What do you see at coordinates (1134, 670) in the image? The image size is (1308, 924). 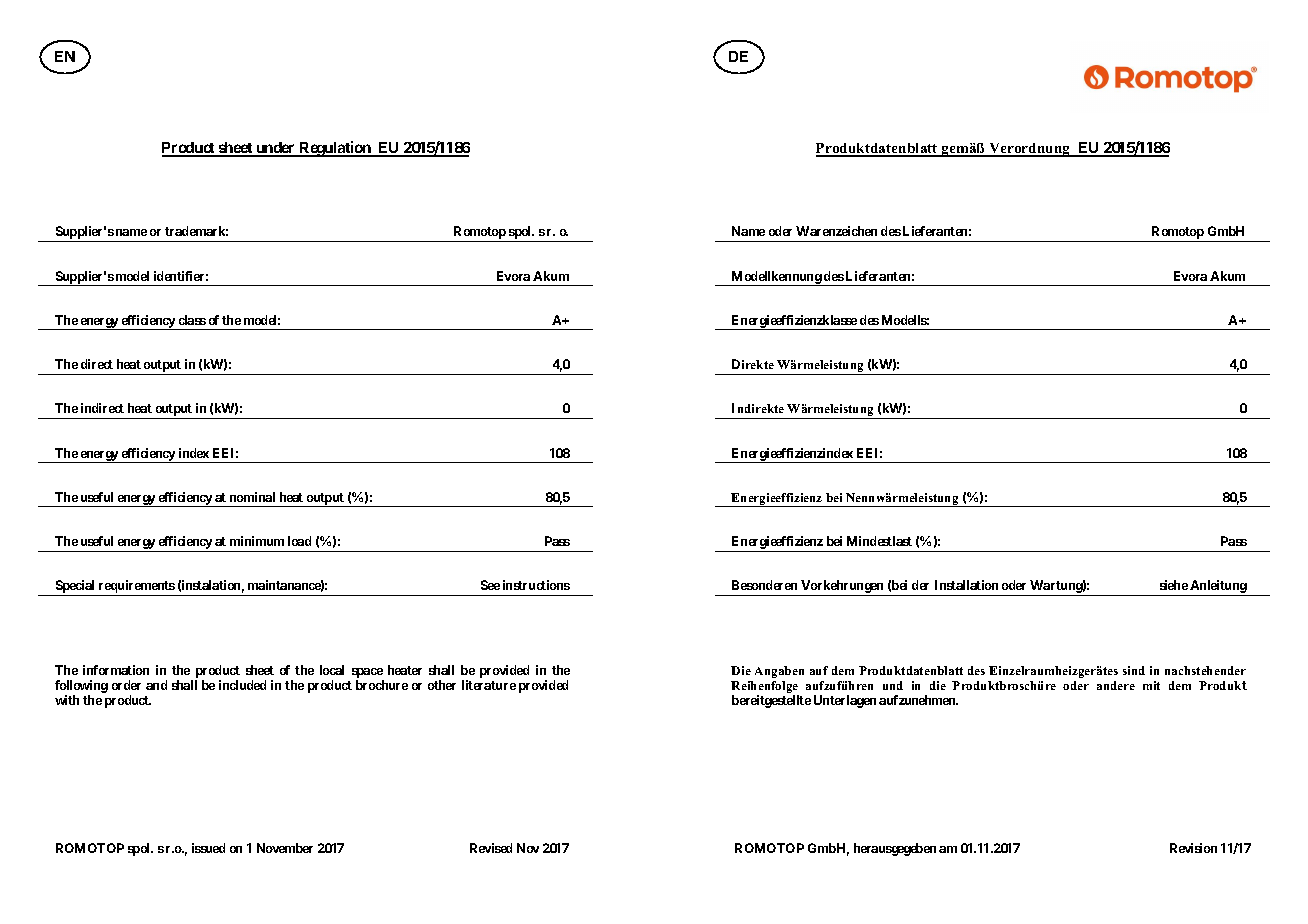 I see `sind` at bounding box center [1134, 670].
